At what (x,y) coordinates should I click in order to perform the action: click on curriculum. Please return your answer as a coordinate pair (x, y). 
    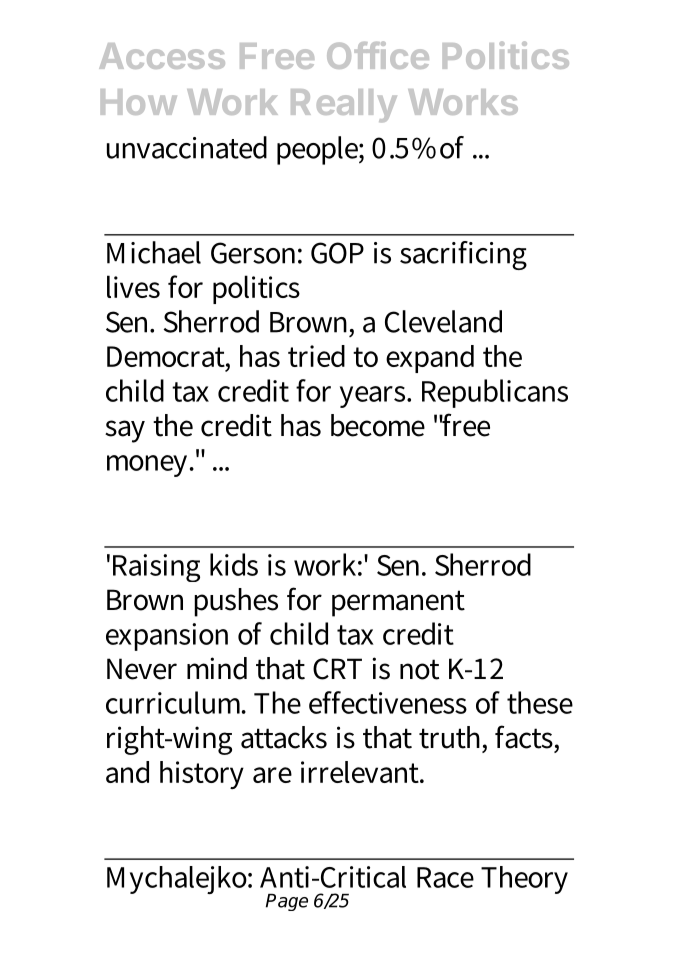
    Looking at the image, I should click on (176, 702).
